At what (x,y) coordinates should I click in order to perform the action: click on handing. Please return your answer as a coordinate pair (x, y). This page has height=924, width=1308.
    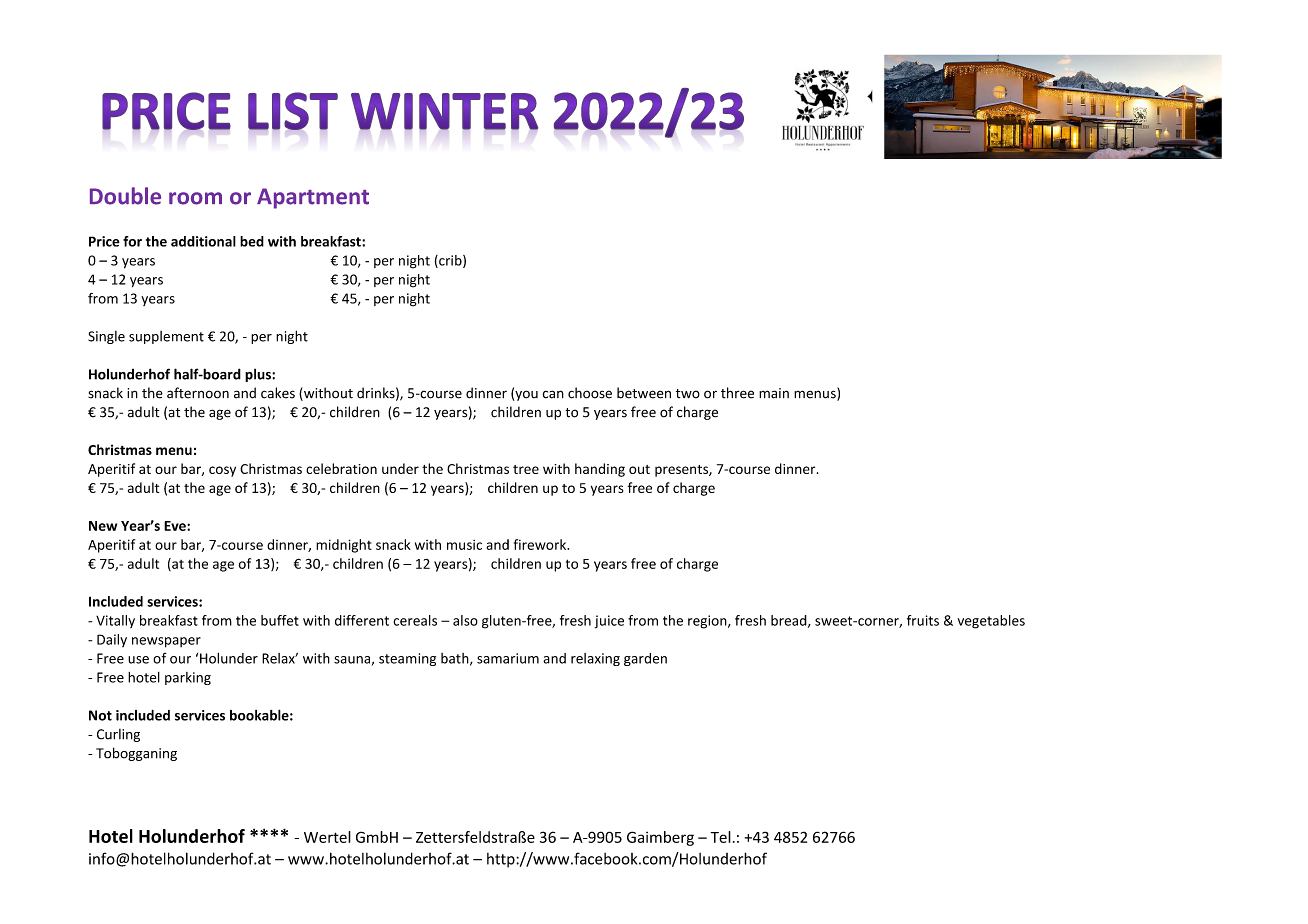
    Looking at the image, I should click on (600, 470).
